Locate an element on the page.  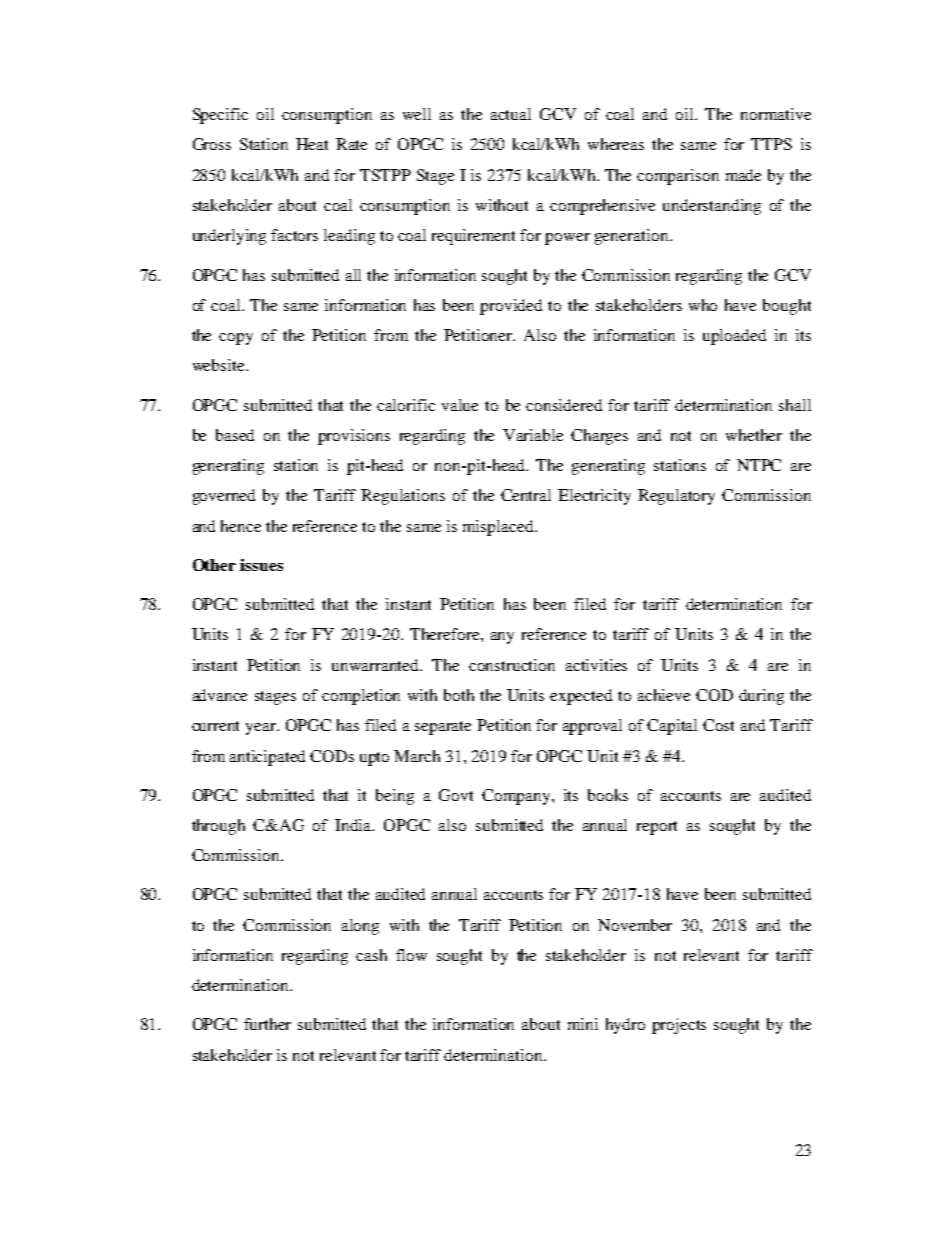
TTPS is located at coordinates (771, 144).
